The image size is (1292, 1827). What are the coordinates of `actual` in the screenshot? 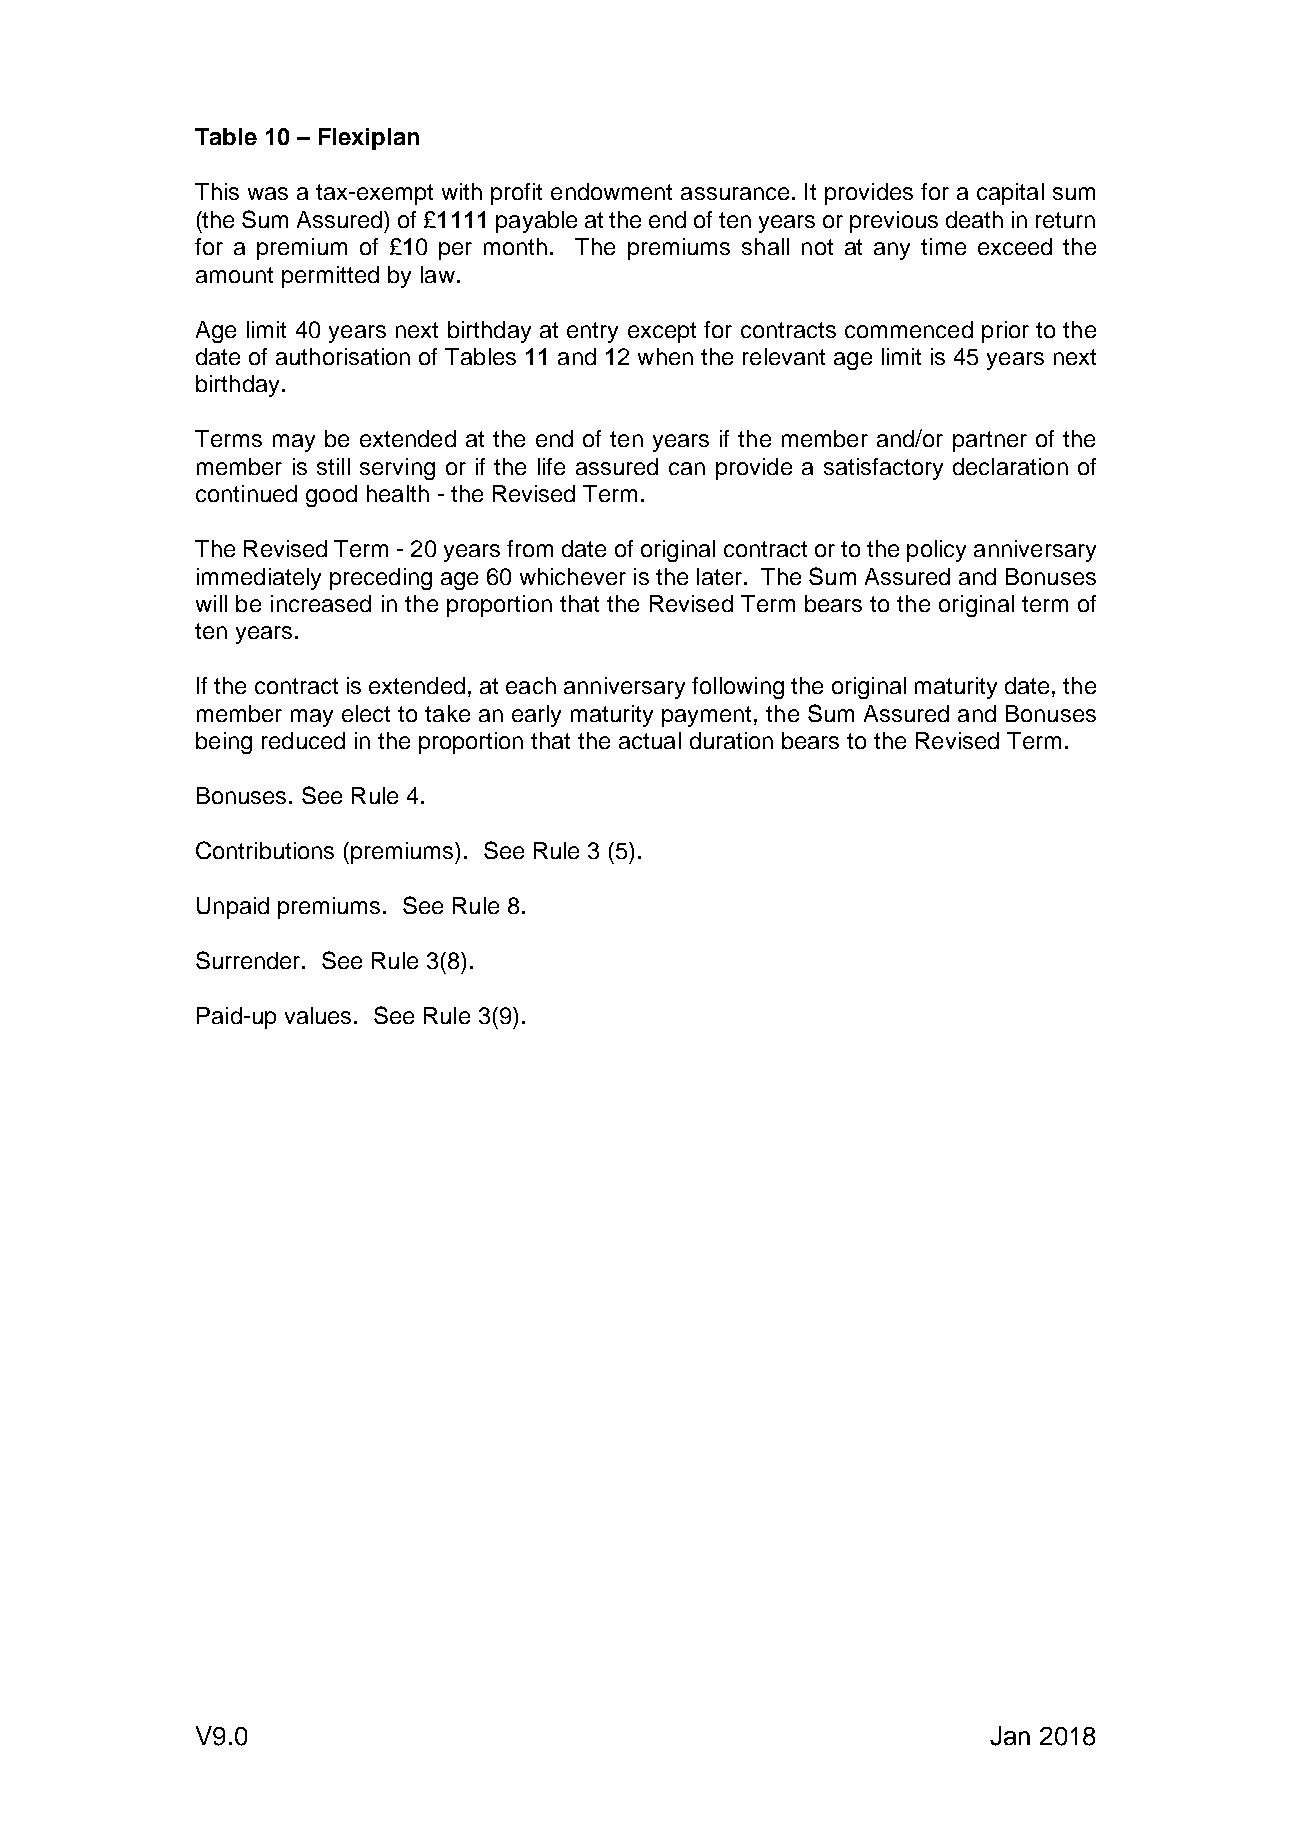 It's located at (650, 740).
